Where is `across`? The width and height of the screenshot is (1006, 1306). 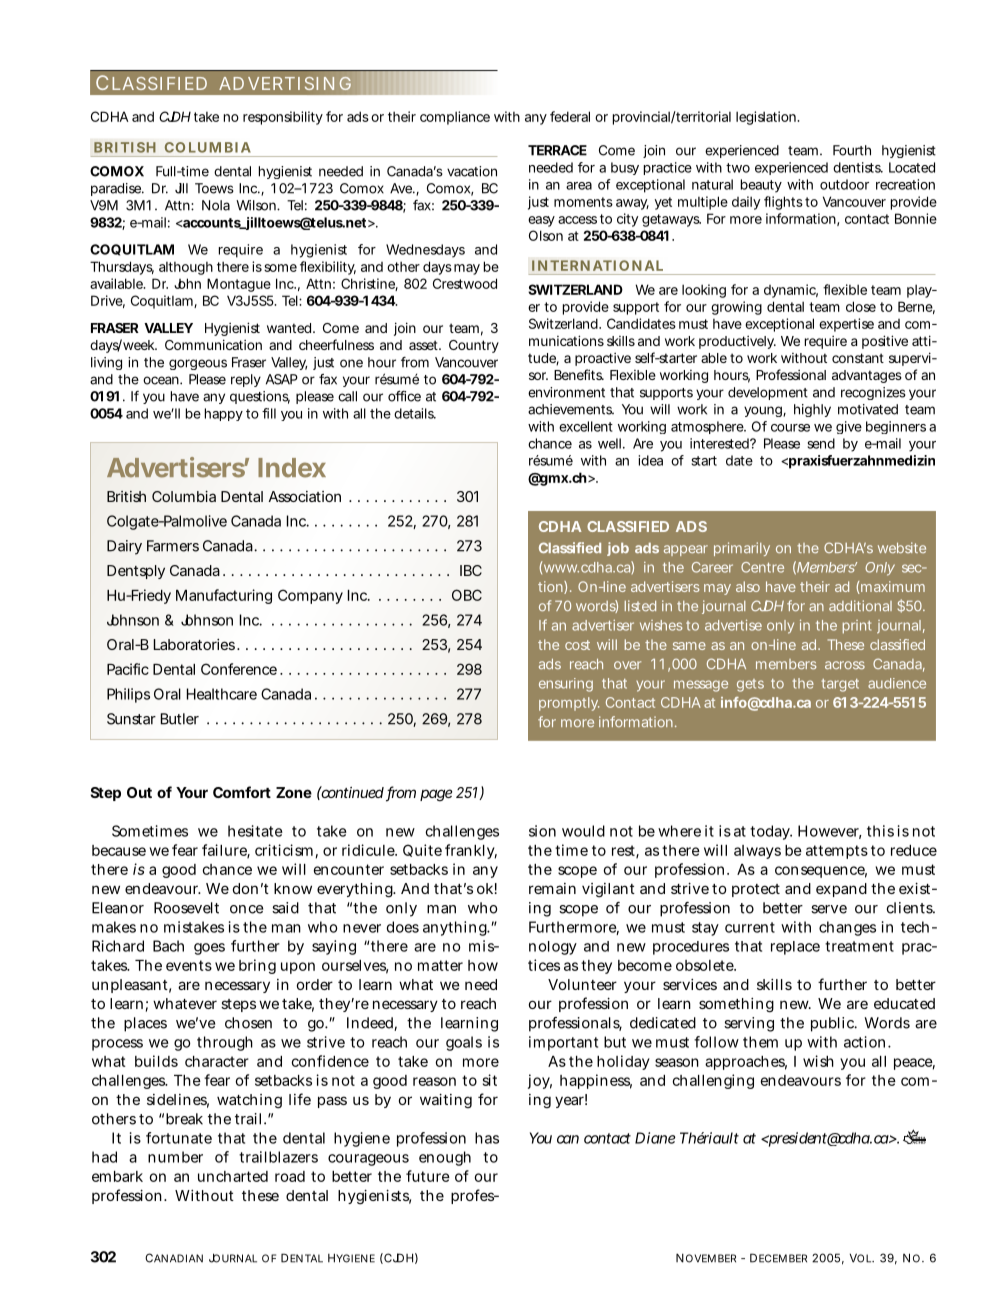 across is located at coordinates (845, 665).
